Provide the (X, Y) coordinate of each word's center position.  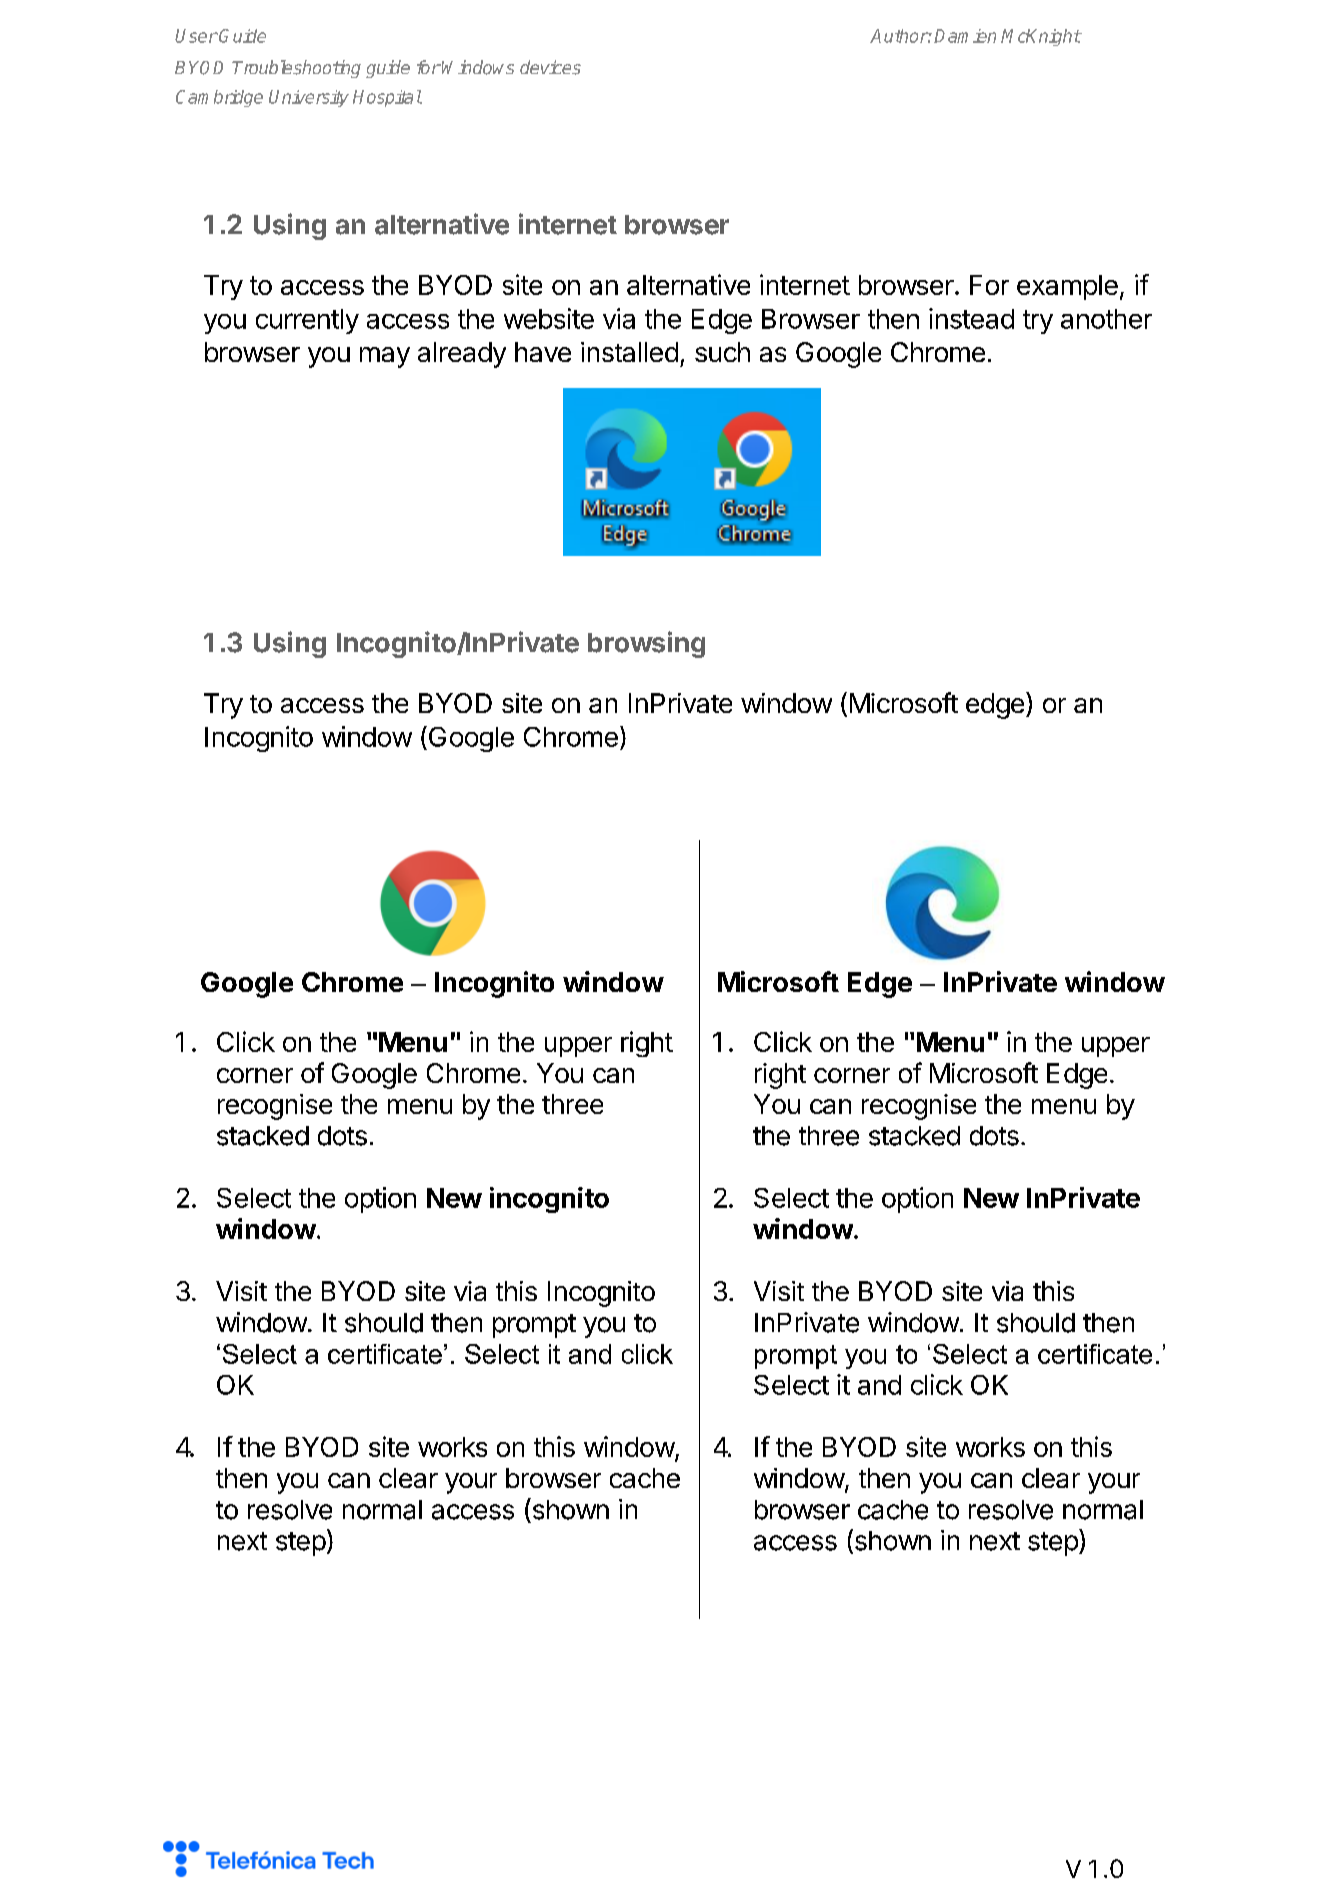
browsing (646, 644)
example (1067, 287)
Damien (965, 36)
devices (550, 67)
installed (629, 352)
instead (971, 318)
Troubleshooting (296, 69)
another (1106, 319)
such (722, 352)
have (543, 352)
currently (307, 321)
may (385, 357)
